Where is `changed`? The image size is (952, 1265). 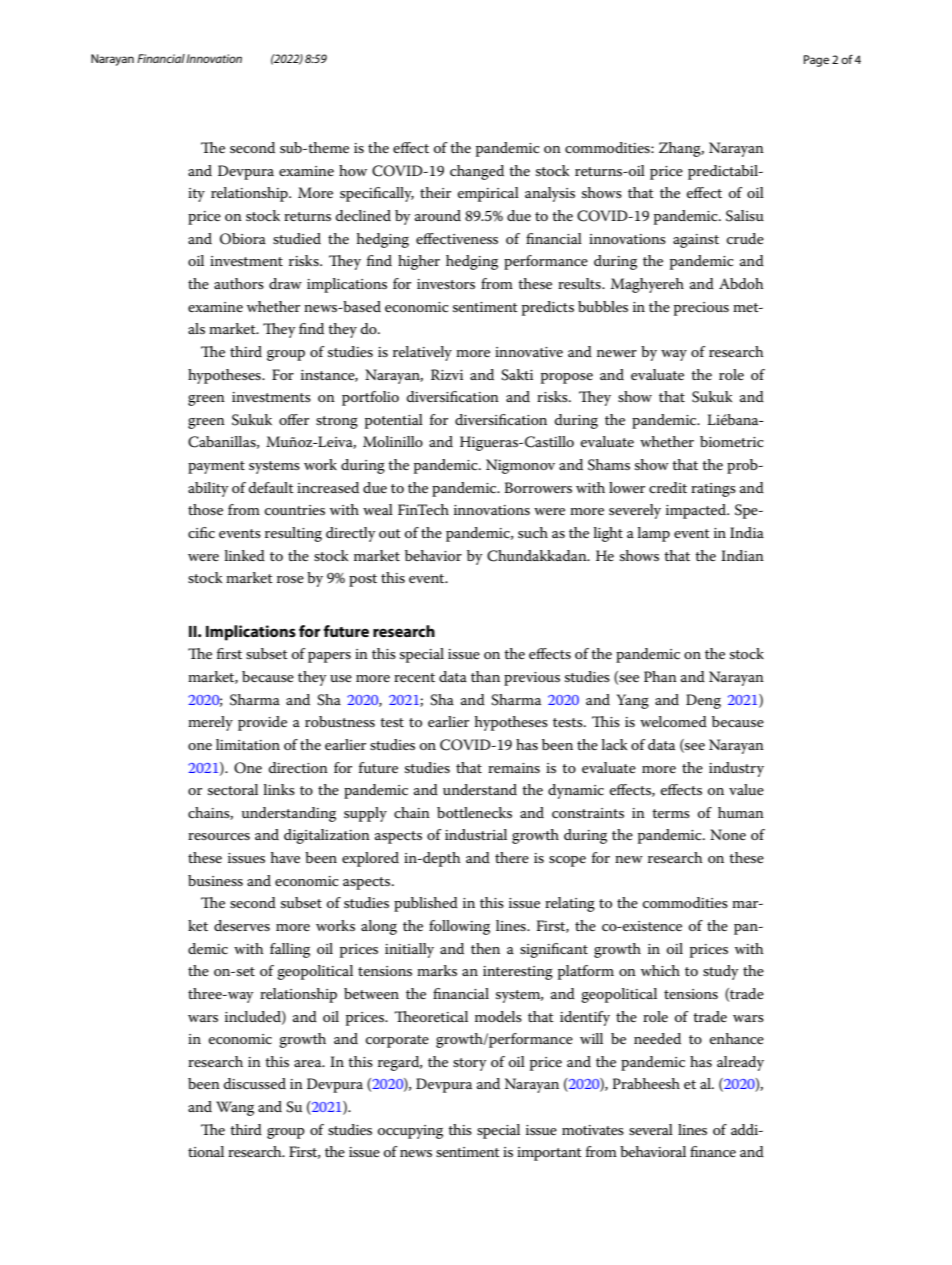
changed is located at coordinates (477, 172).
